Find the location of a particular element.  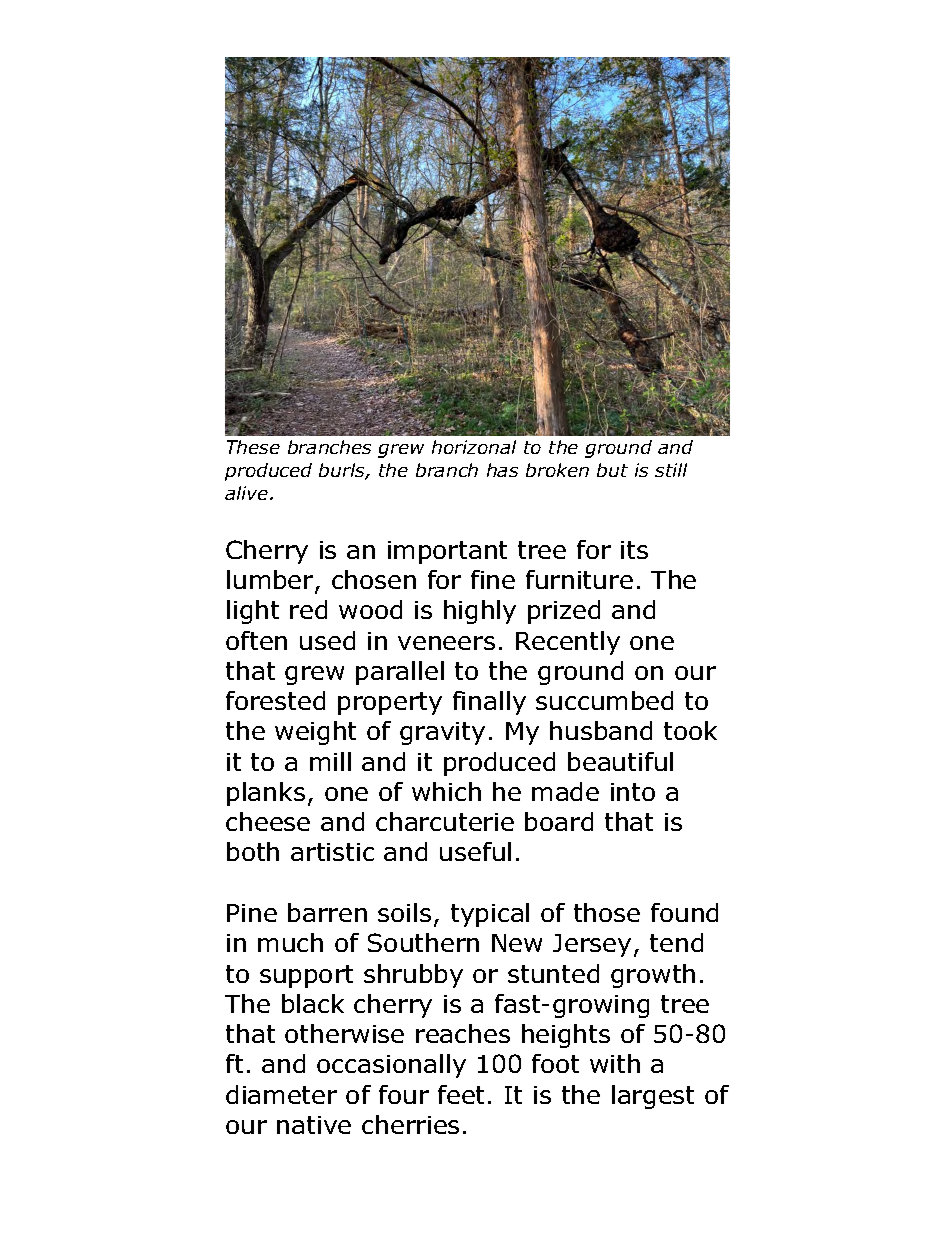

which is located at coordinates (446, 791).
